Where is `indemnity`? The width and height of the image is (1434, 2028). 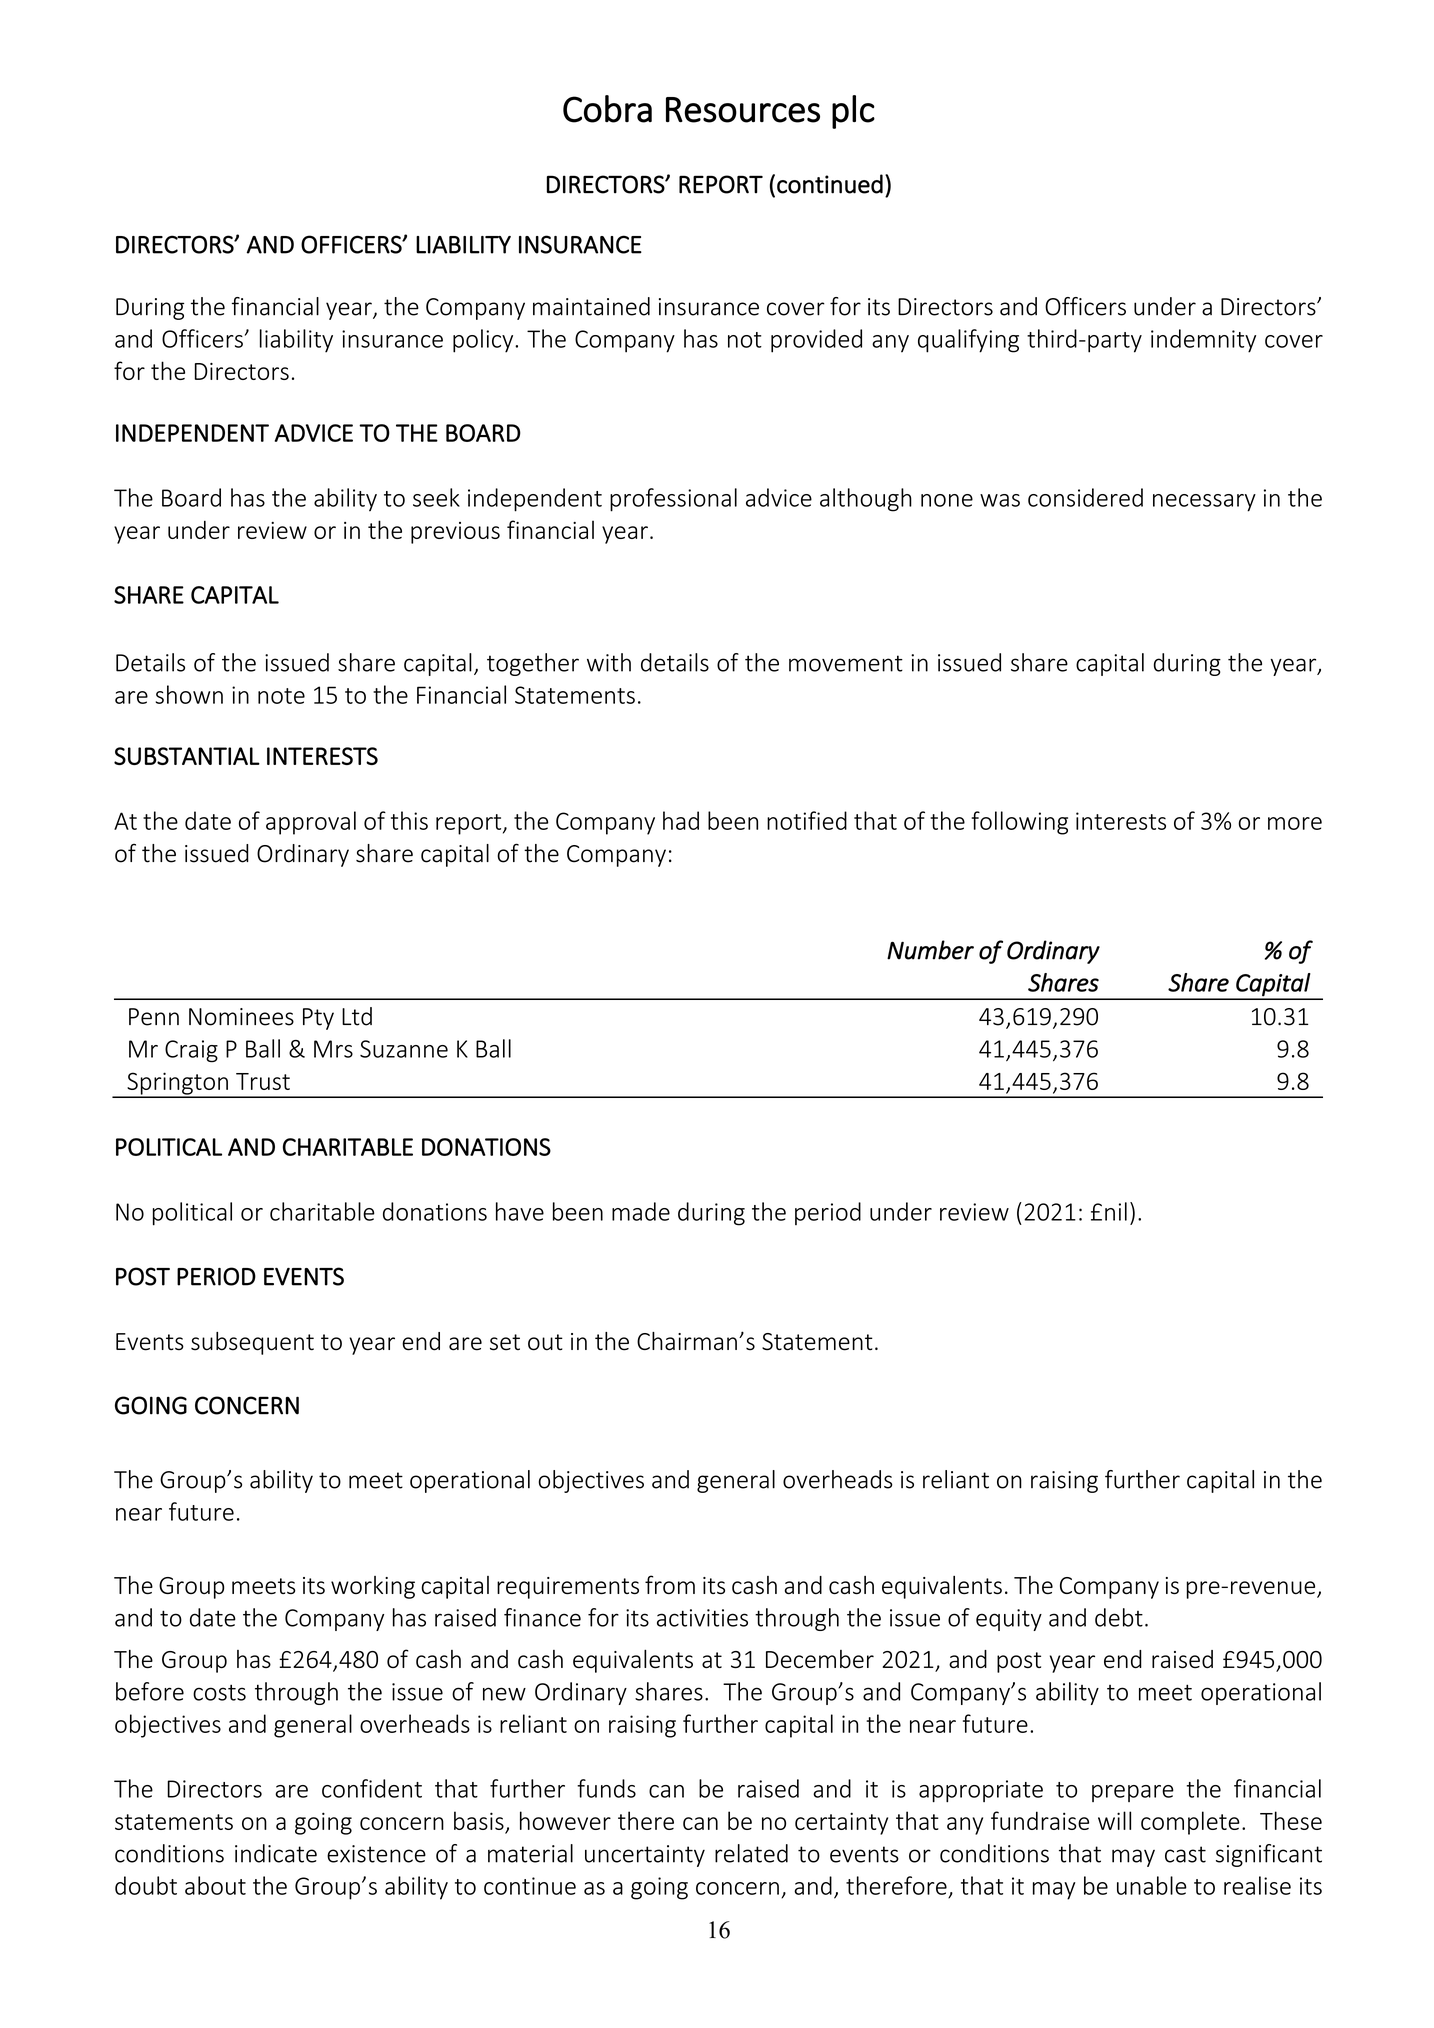
indemnity is located at coordinates (1203, 341).
